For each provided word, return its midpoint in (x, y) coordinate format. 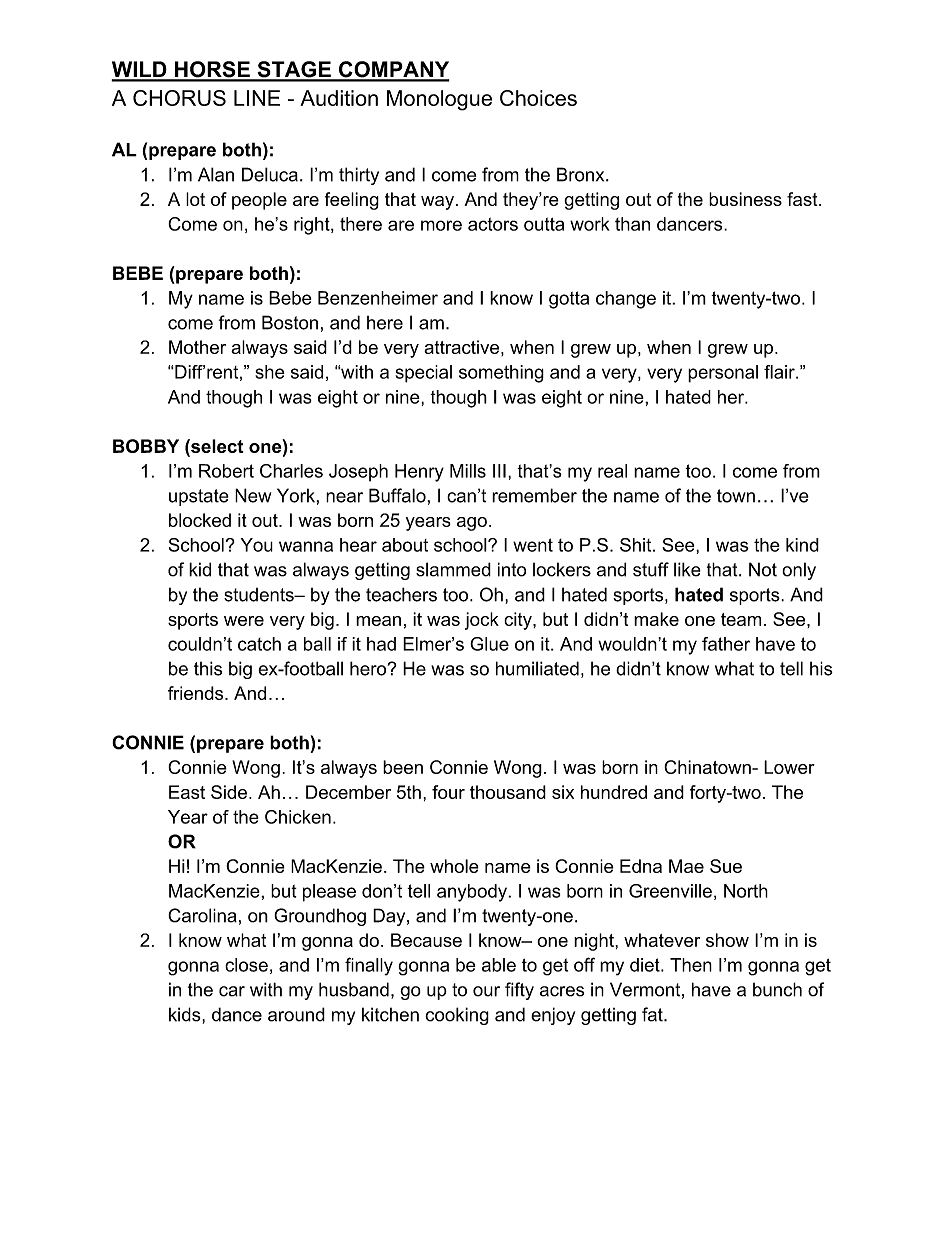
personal (723, 374)
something (501, 374)
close (246, 965)
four (448, 792)
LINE (257, 98)
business (745, 199)
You (256, 545)
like (687, 569)
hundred (614, 792)
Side (229, 792)
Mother (197, 347)
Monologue (439, 100)
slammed (453, 569)
